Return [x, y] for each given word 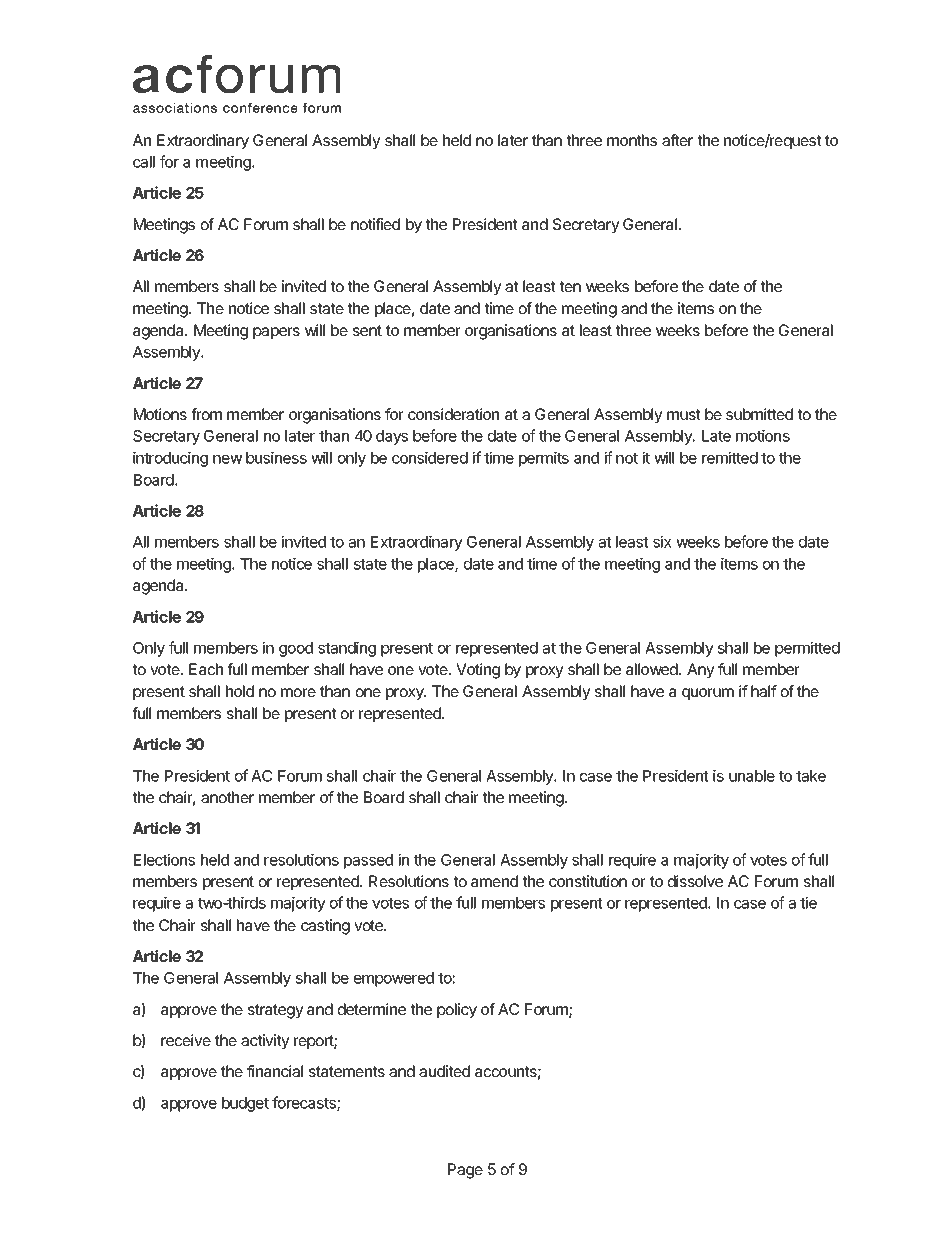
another [227, 797]
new [227, 459]
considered [430, 457]
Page [465, 1171]
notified [375, 224]
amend [494, 881]
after [677, 140]
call [144, 162]
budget [245, 1104]
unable [752, 776]
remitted [730, 457]
